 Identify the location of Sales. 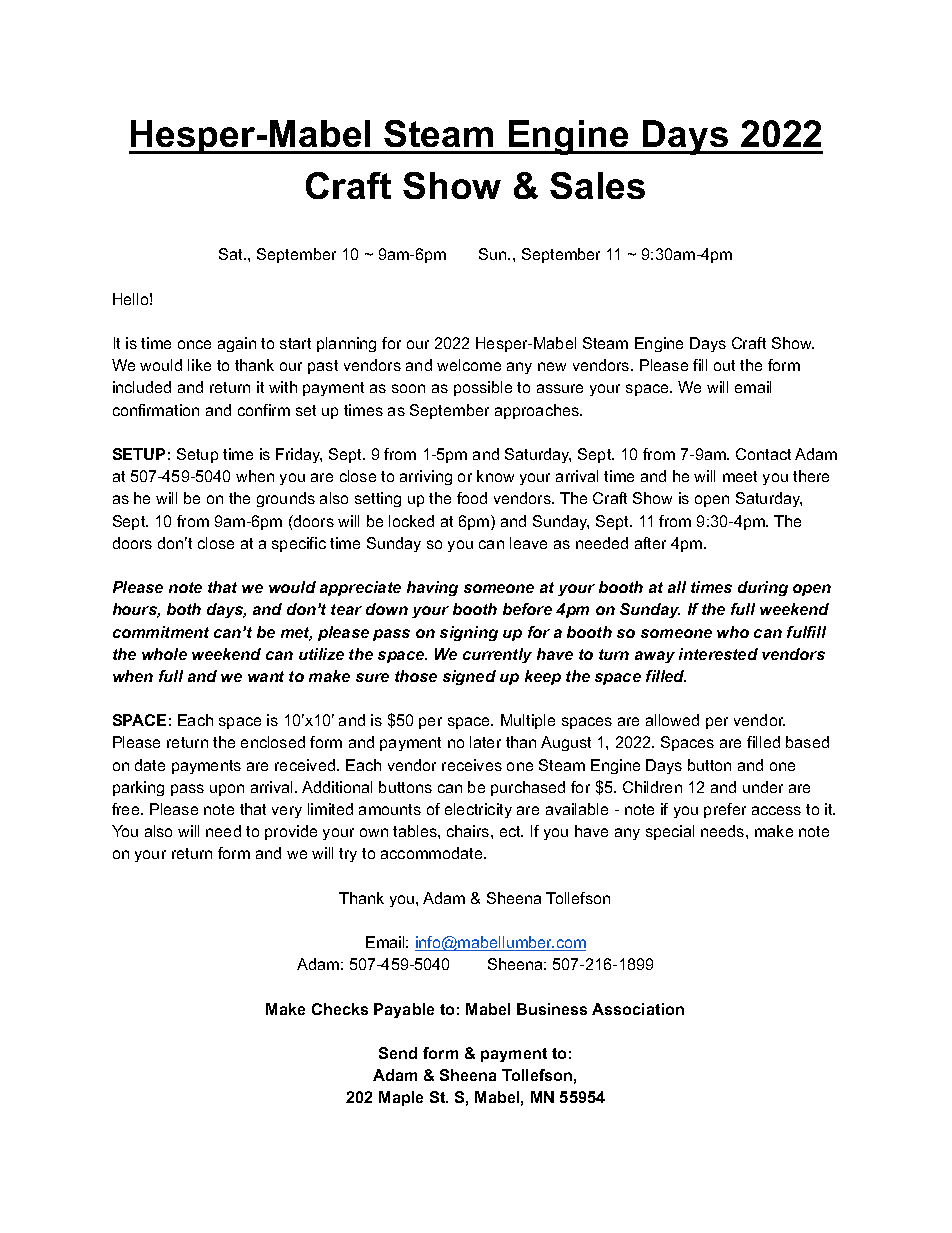
(597, 185).
